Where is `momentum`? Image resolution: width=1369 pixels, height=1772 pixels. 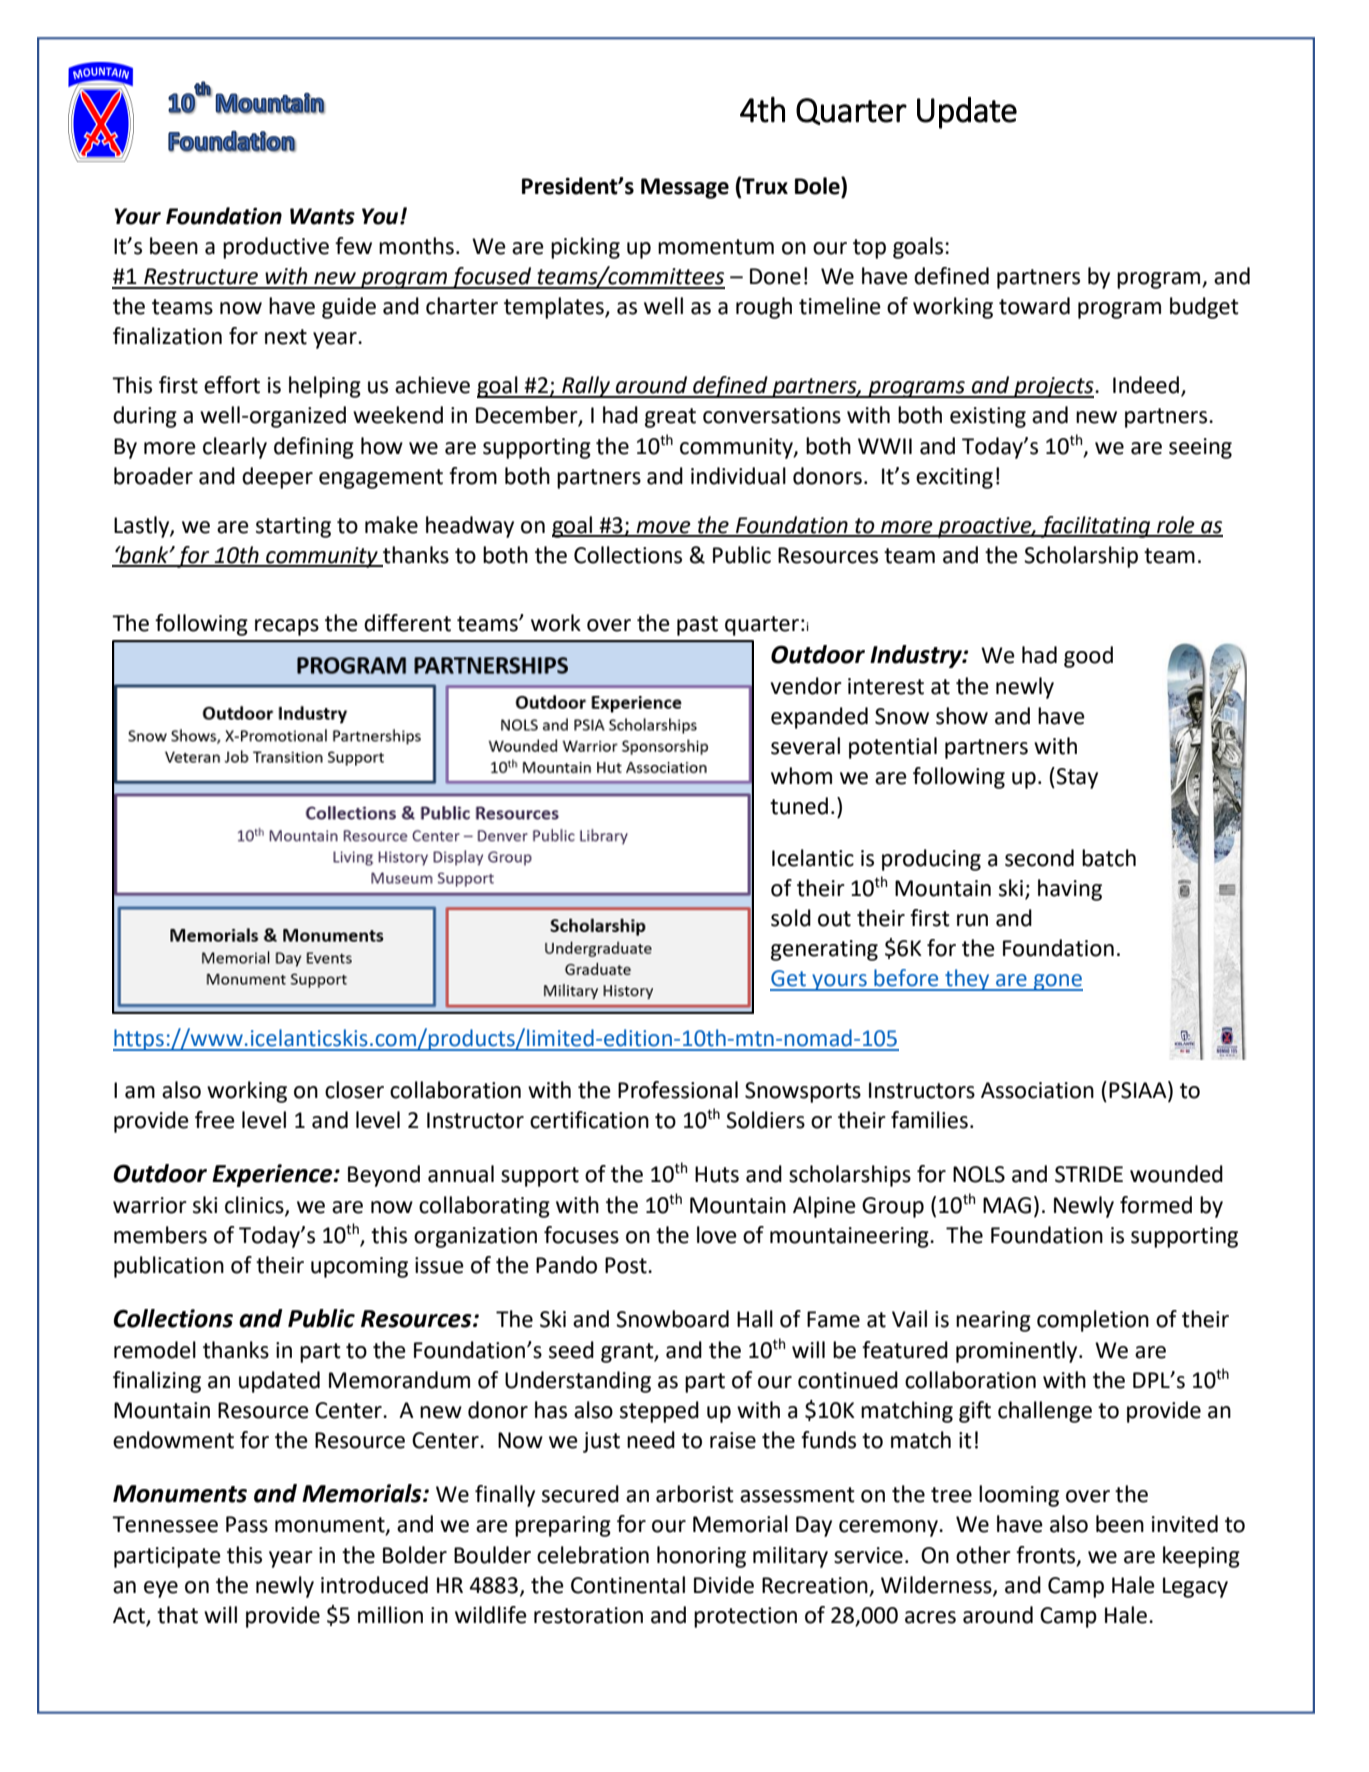
momentum is located at coordinates (716, 247).
